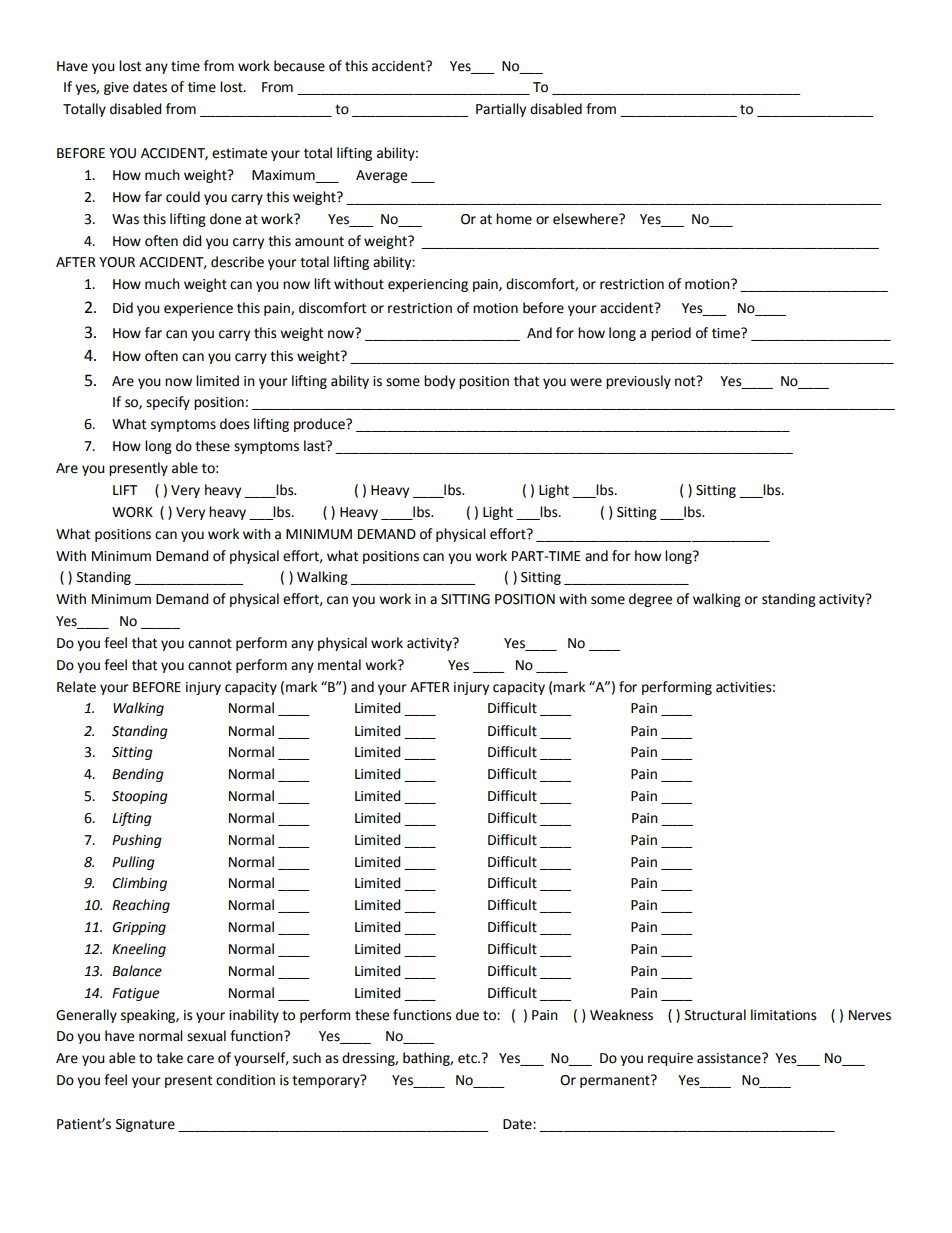 The image size is (952, 1233). I want to click on give, so click(116, 88).
